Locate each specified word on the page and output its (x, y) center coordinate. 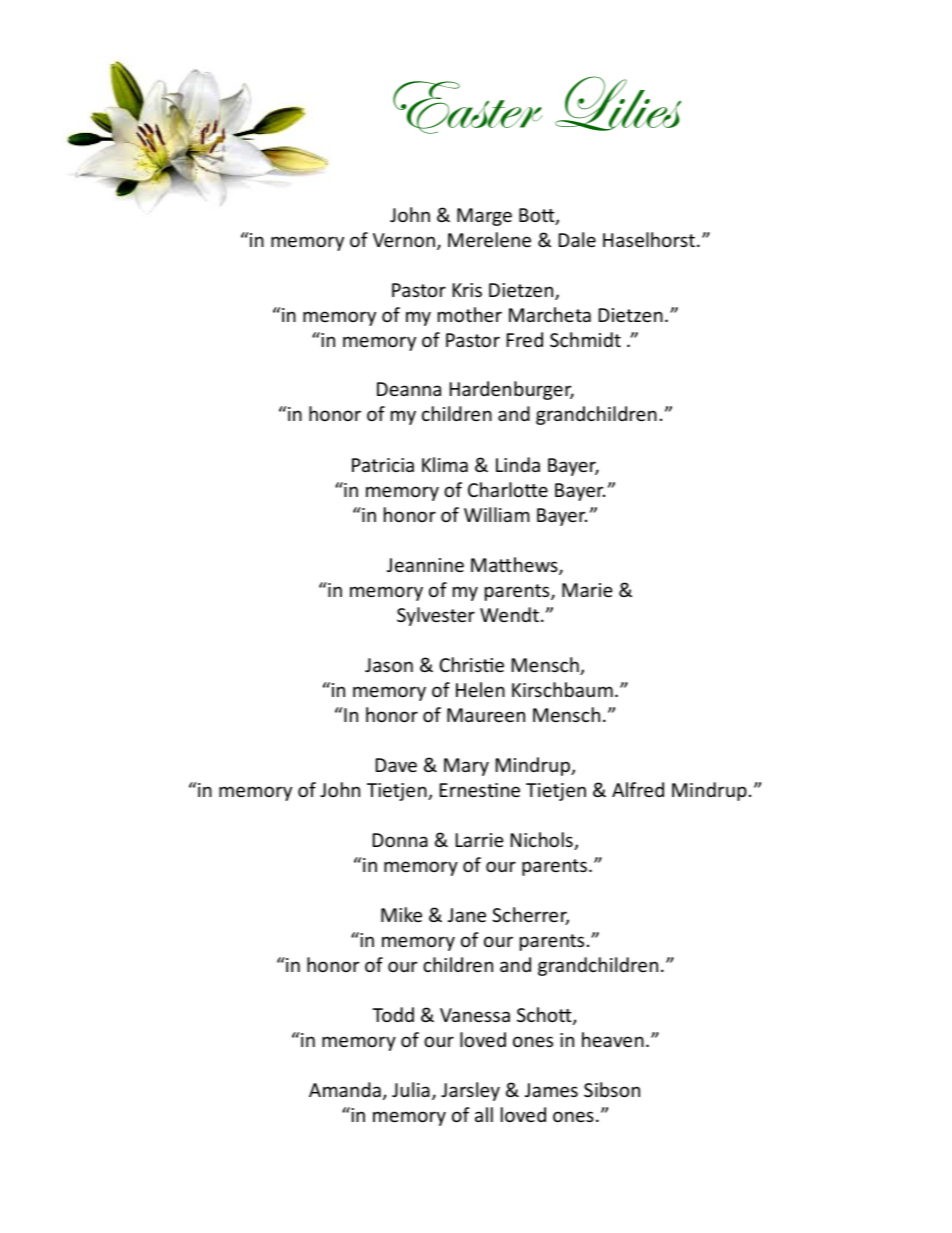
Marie (587, 590)
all (484, 1114)
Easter (468, 107)
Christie (471, 664)
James (551, 1090)
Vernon (404, 240)
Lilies (618, 103)
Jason (389, 665)
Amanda (345, 1089)
